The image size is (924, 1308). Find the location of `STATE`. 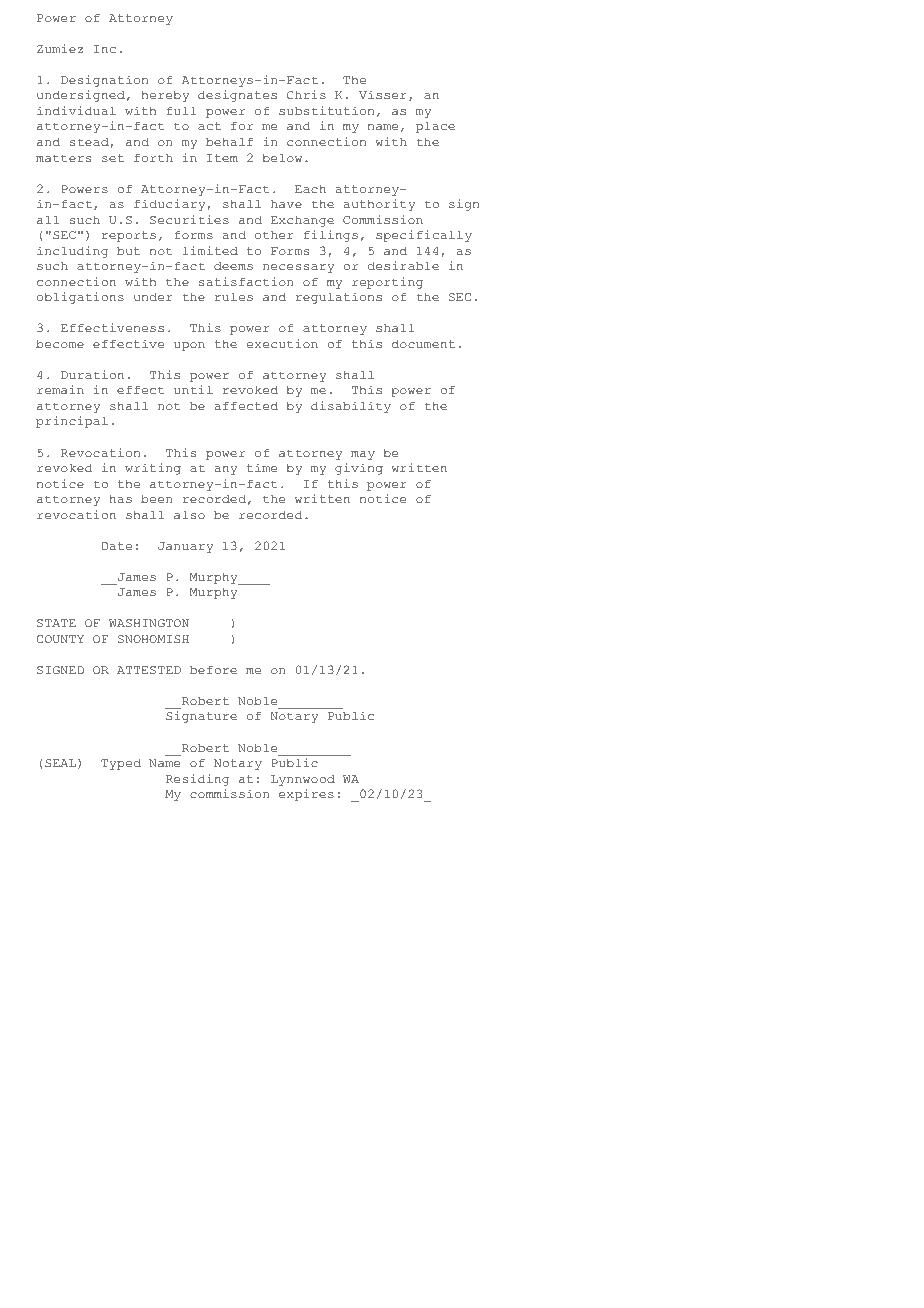

STATE is located at coordinates (56, 623).
